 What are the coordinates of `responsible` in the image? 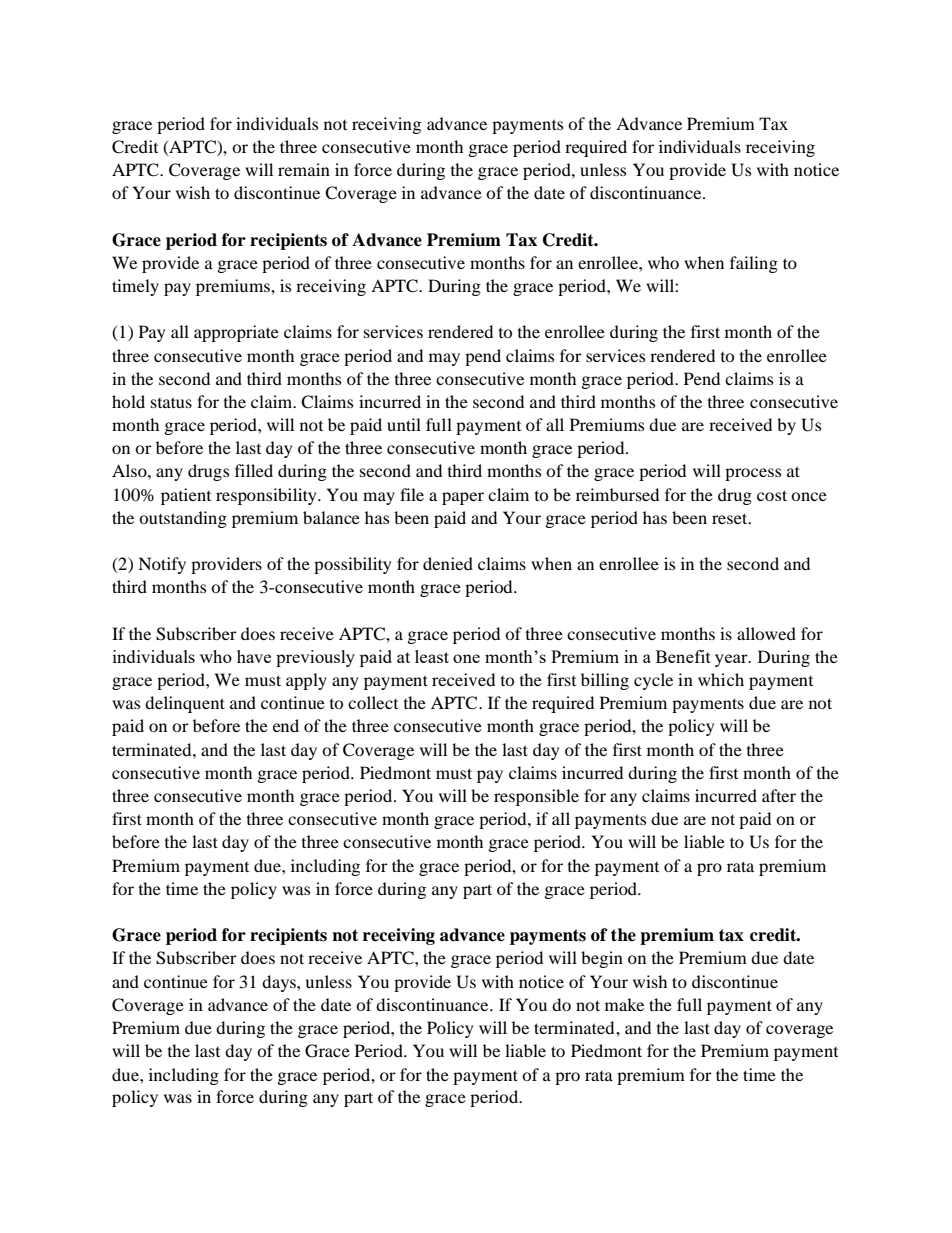 It's located at (536, 797).
